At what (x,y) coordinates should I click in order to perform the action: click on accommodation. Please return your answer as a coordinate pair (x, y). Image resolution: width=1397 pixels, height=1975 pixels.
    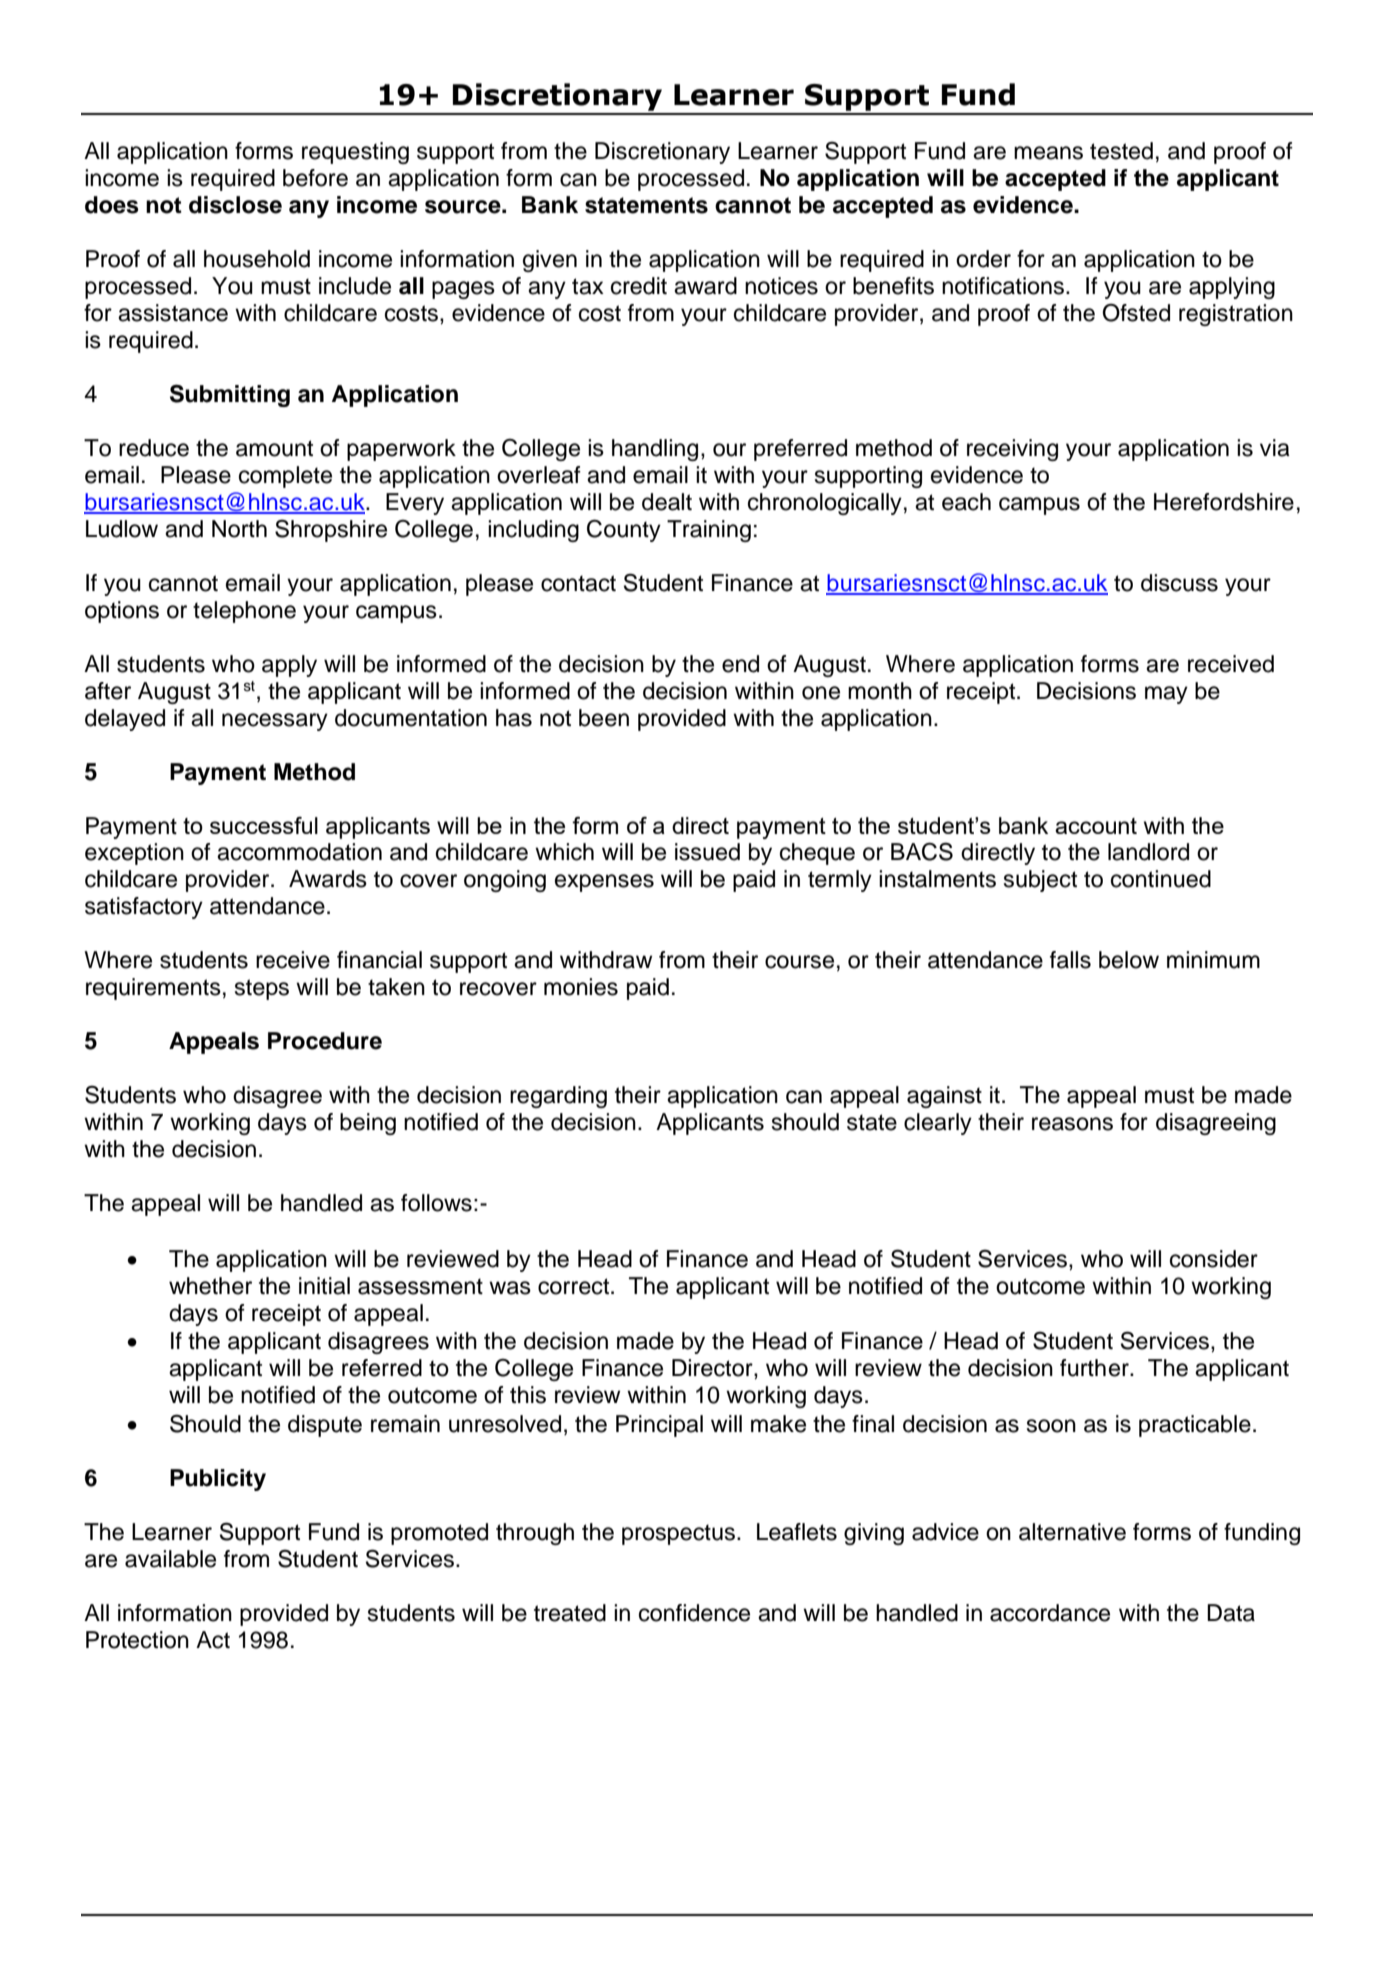
    Looking at the image, I should click on (299, 852).
